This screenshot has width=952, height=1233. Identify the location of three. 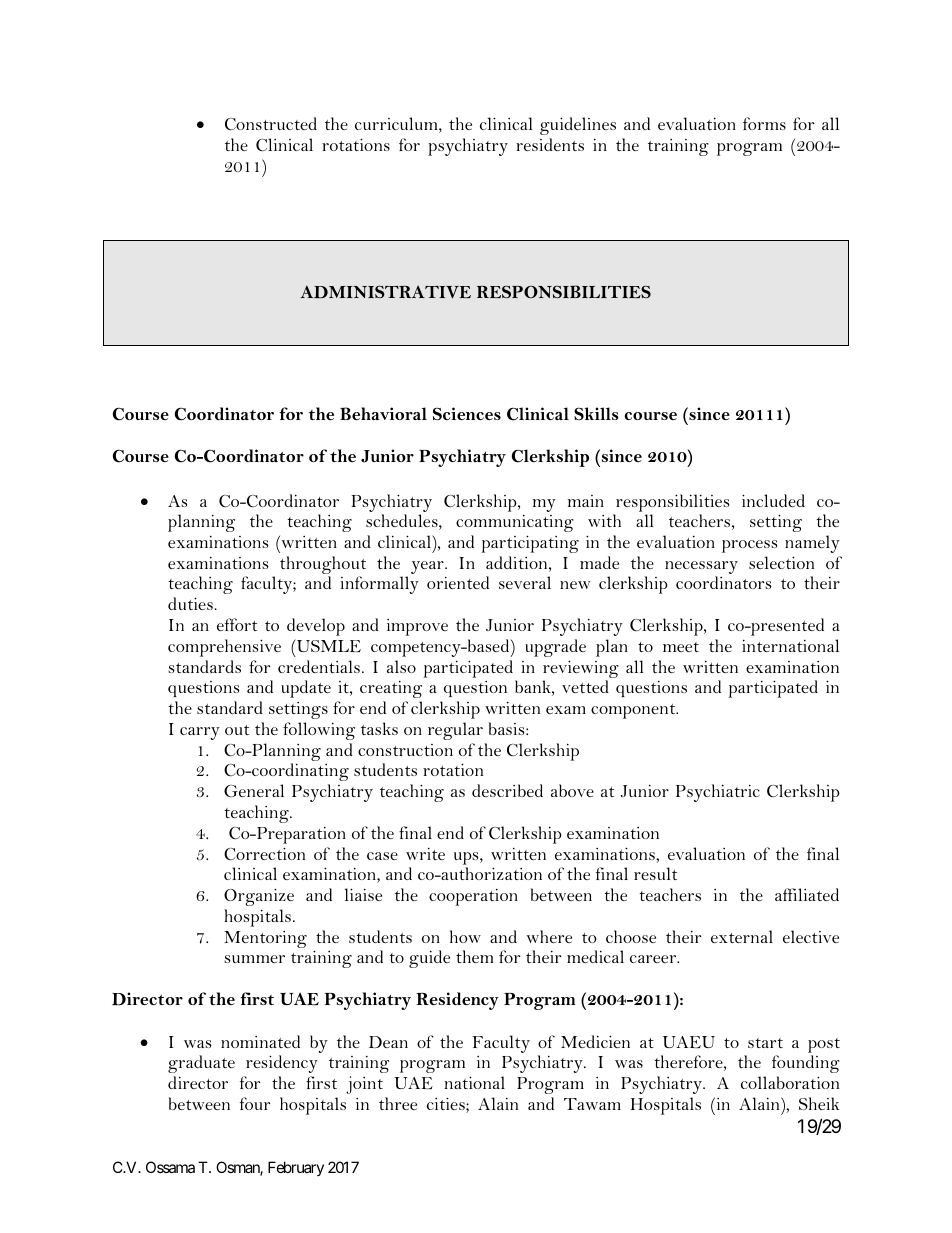
(398, 1103).
